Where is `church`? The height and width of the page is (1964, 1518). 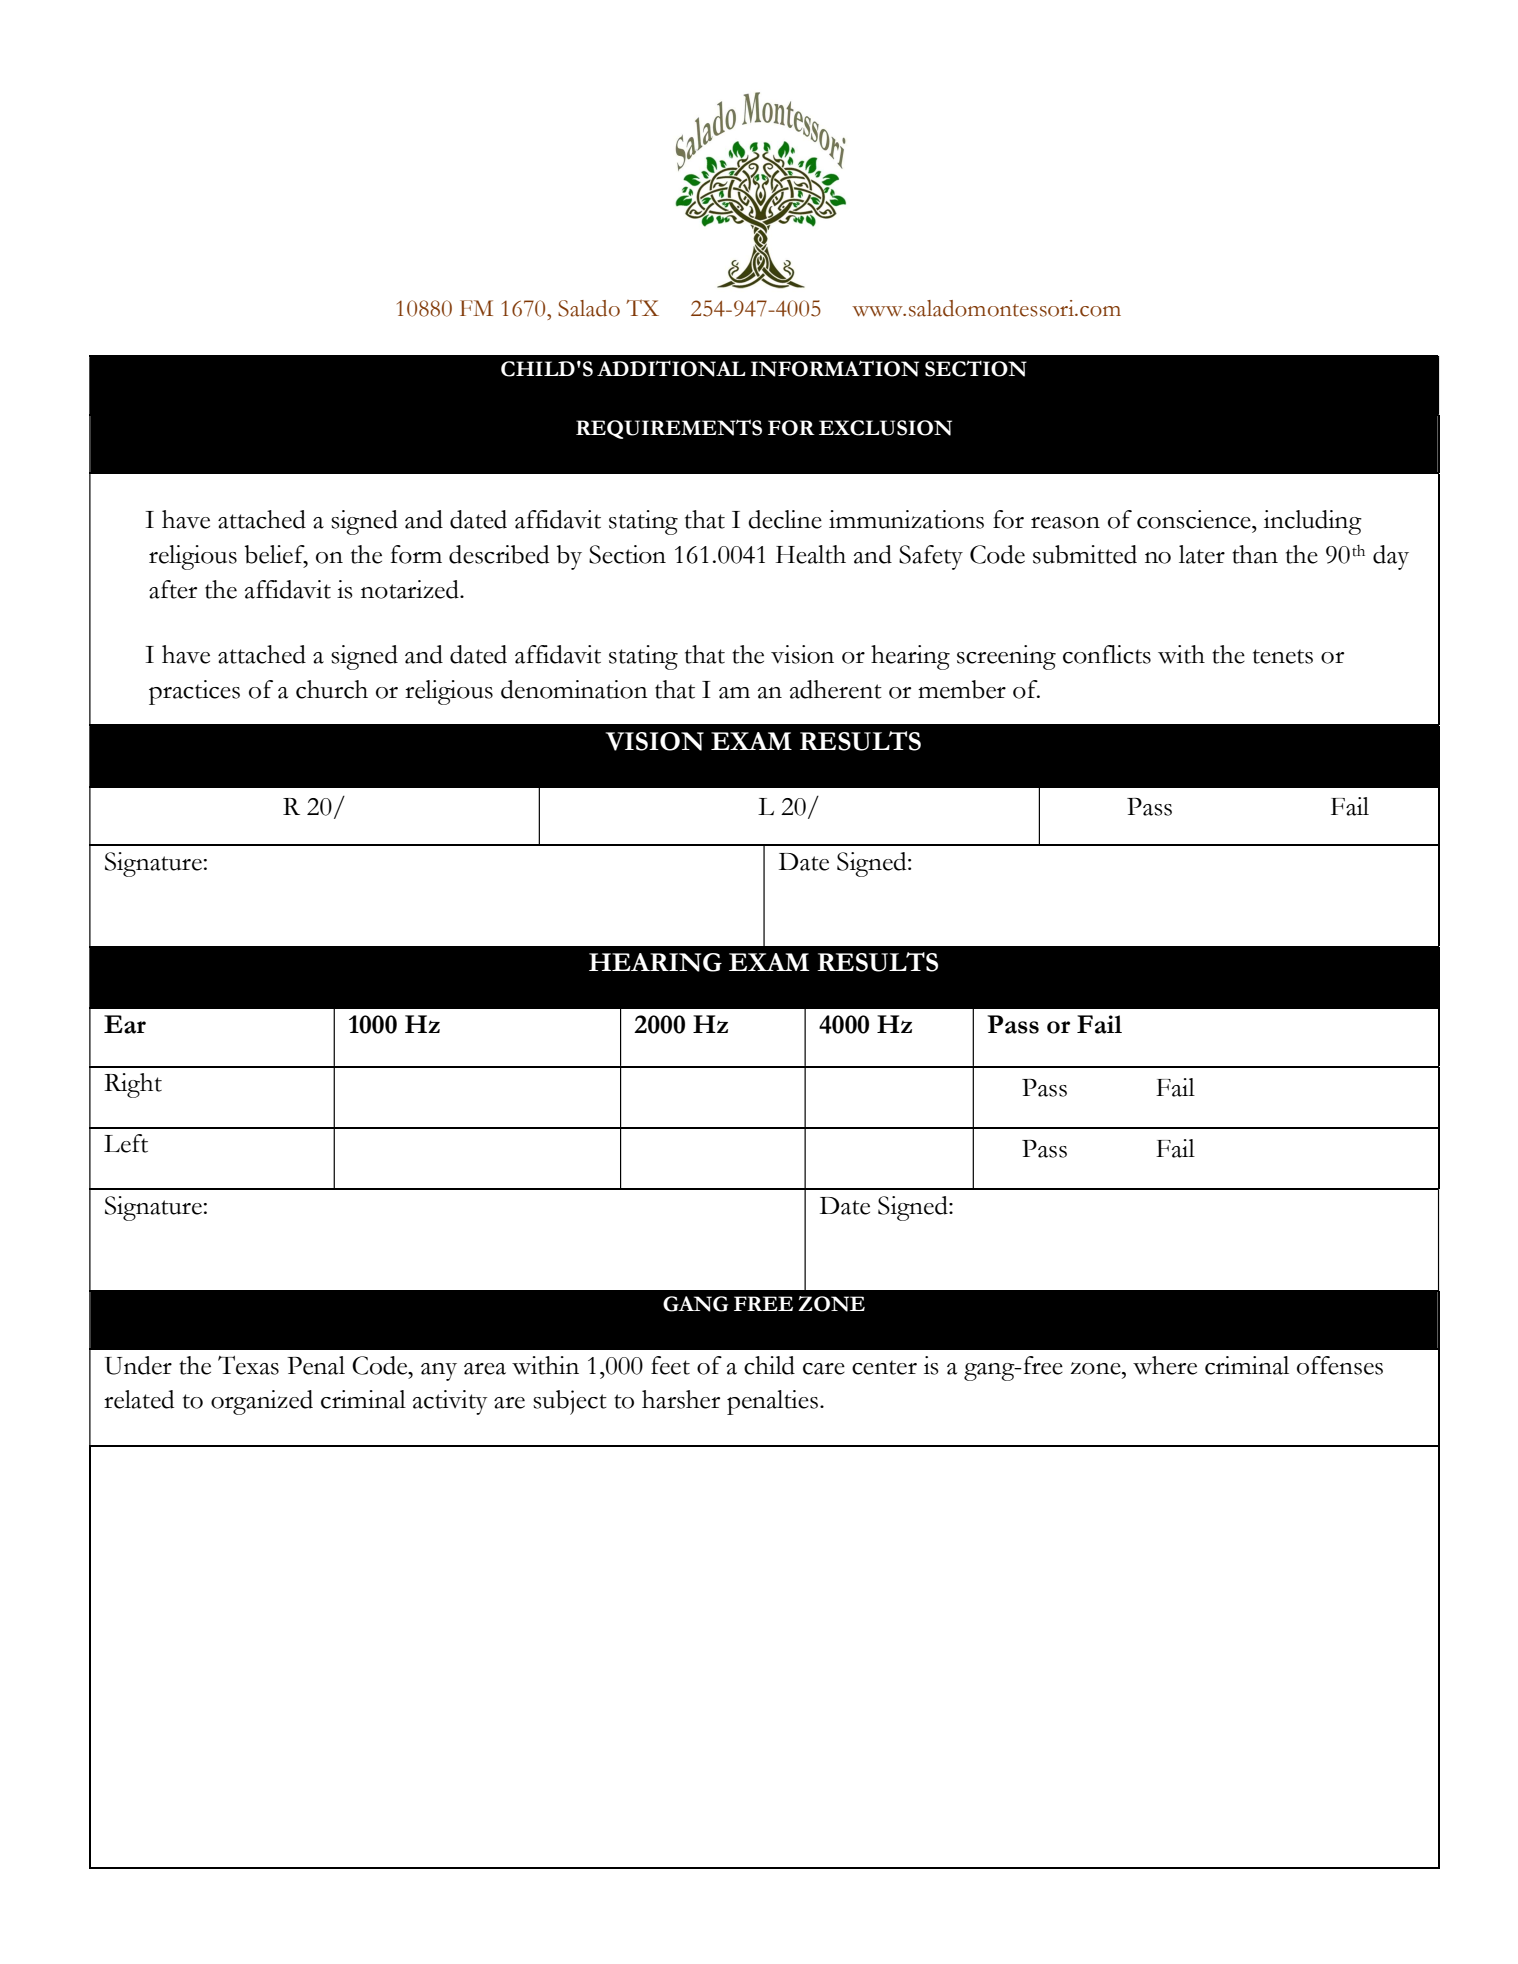
church is located at coordinates (332, 689).
